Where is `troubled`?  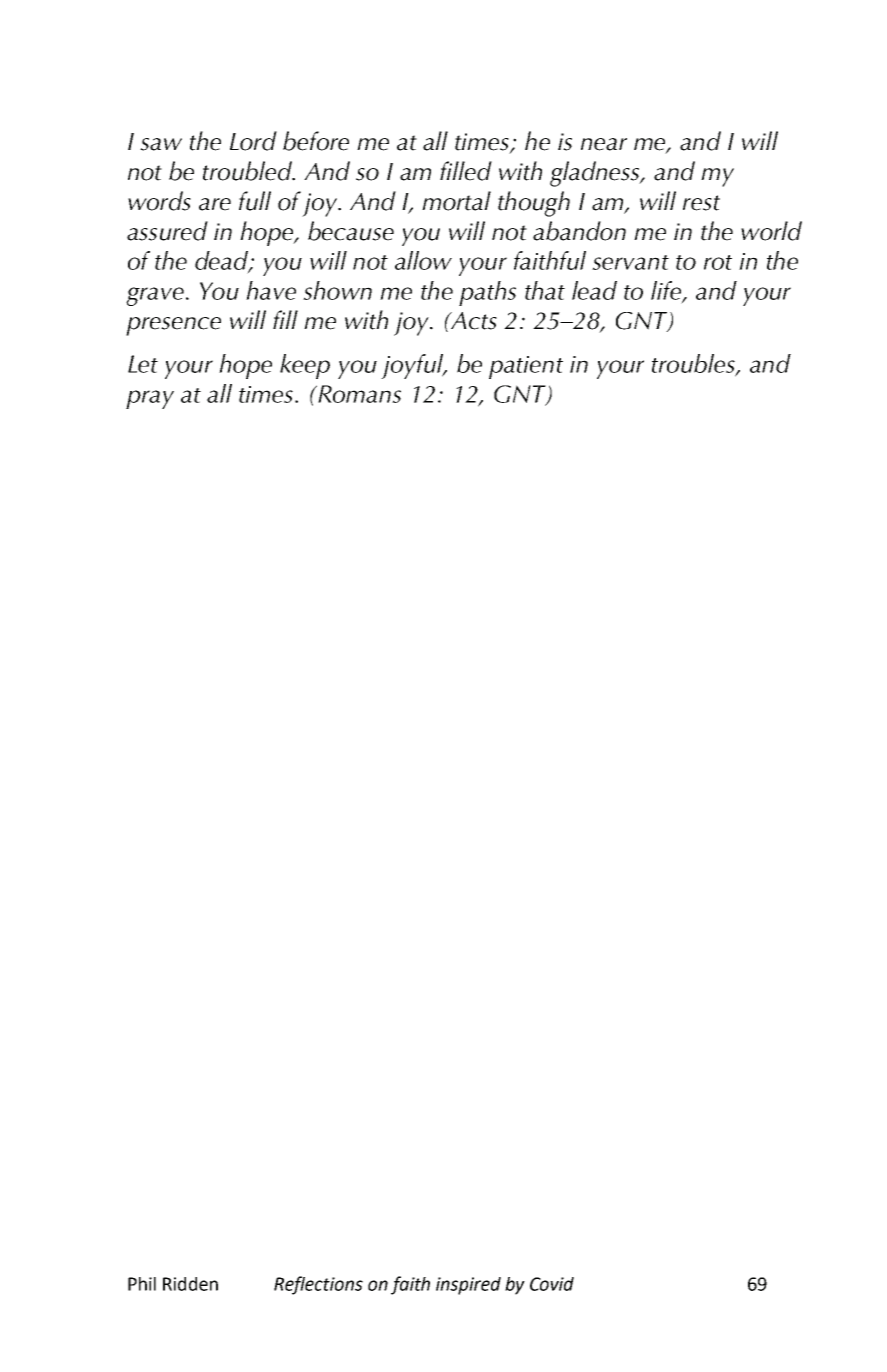
troubled is located at coordinates (248, 171).
